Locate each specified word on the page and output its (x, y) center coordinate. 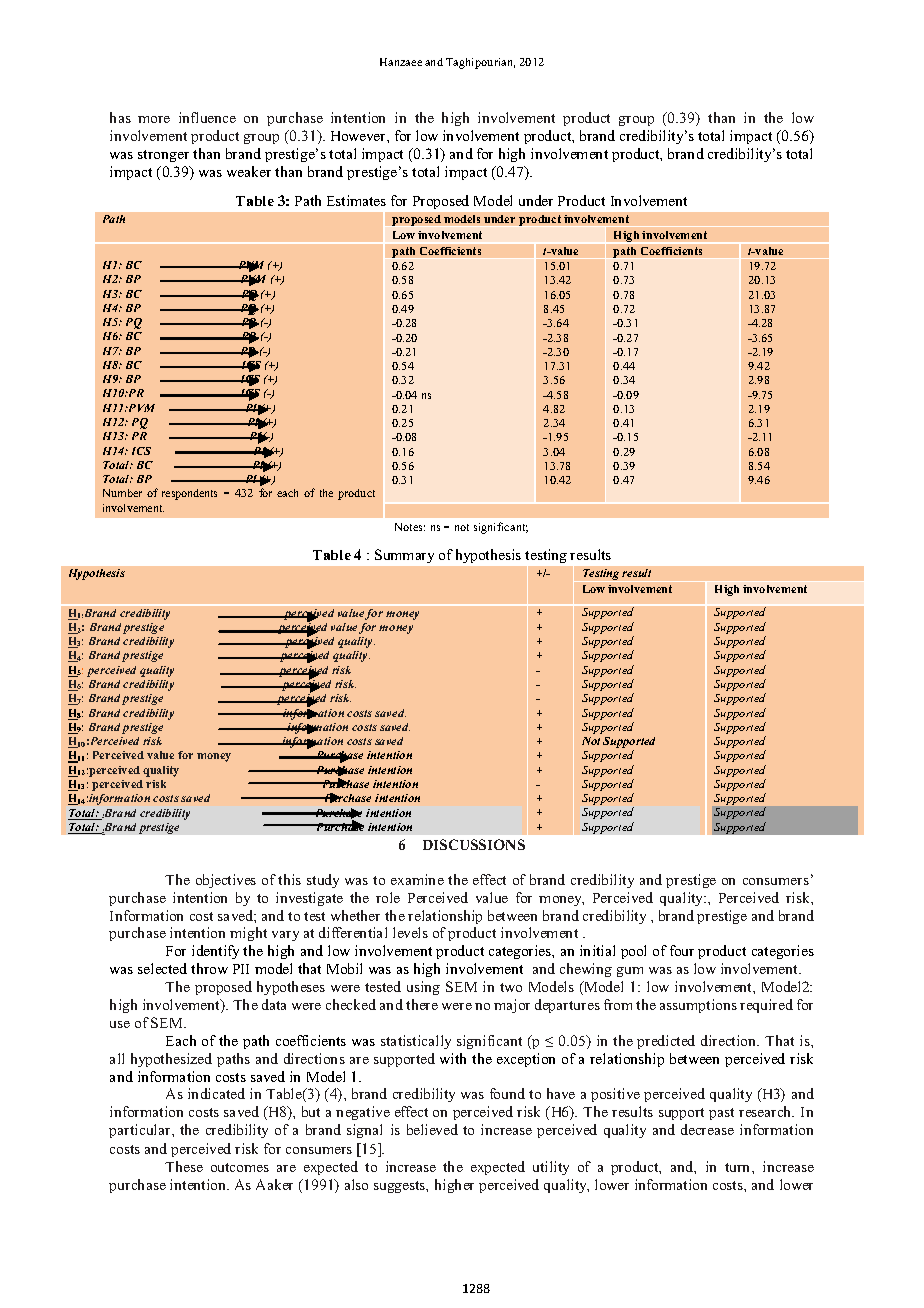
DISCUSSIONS (474, 844)
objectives (226, 881)
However (359, 136)
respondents (189, 494)
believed (432, 1129)
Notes (410, 527)
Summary (404, 556)
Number (122, 493)
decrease (707, 1129)
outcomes (240, 1167)
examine (417, 879)
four (682, 950)
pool (633, 952)
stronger (163, 156)
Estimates (356, 200)
